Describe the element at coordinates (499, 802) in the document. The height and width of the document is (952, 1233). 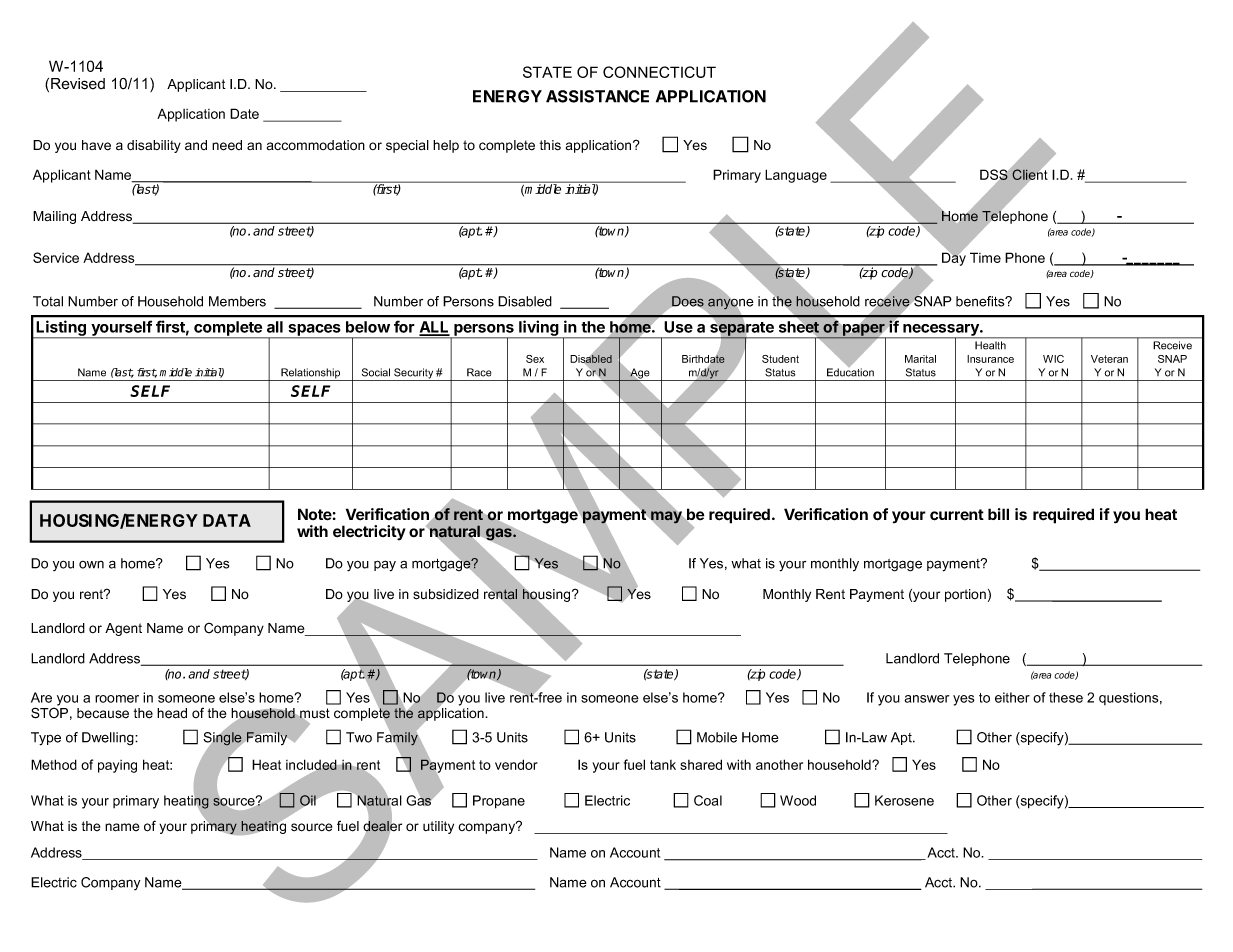
I see `Propane` at that location.
